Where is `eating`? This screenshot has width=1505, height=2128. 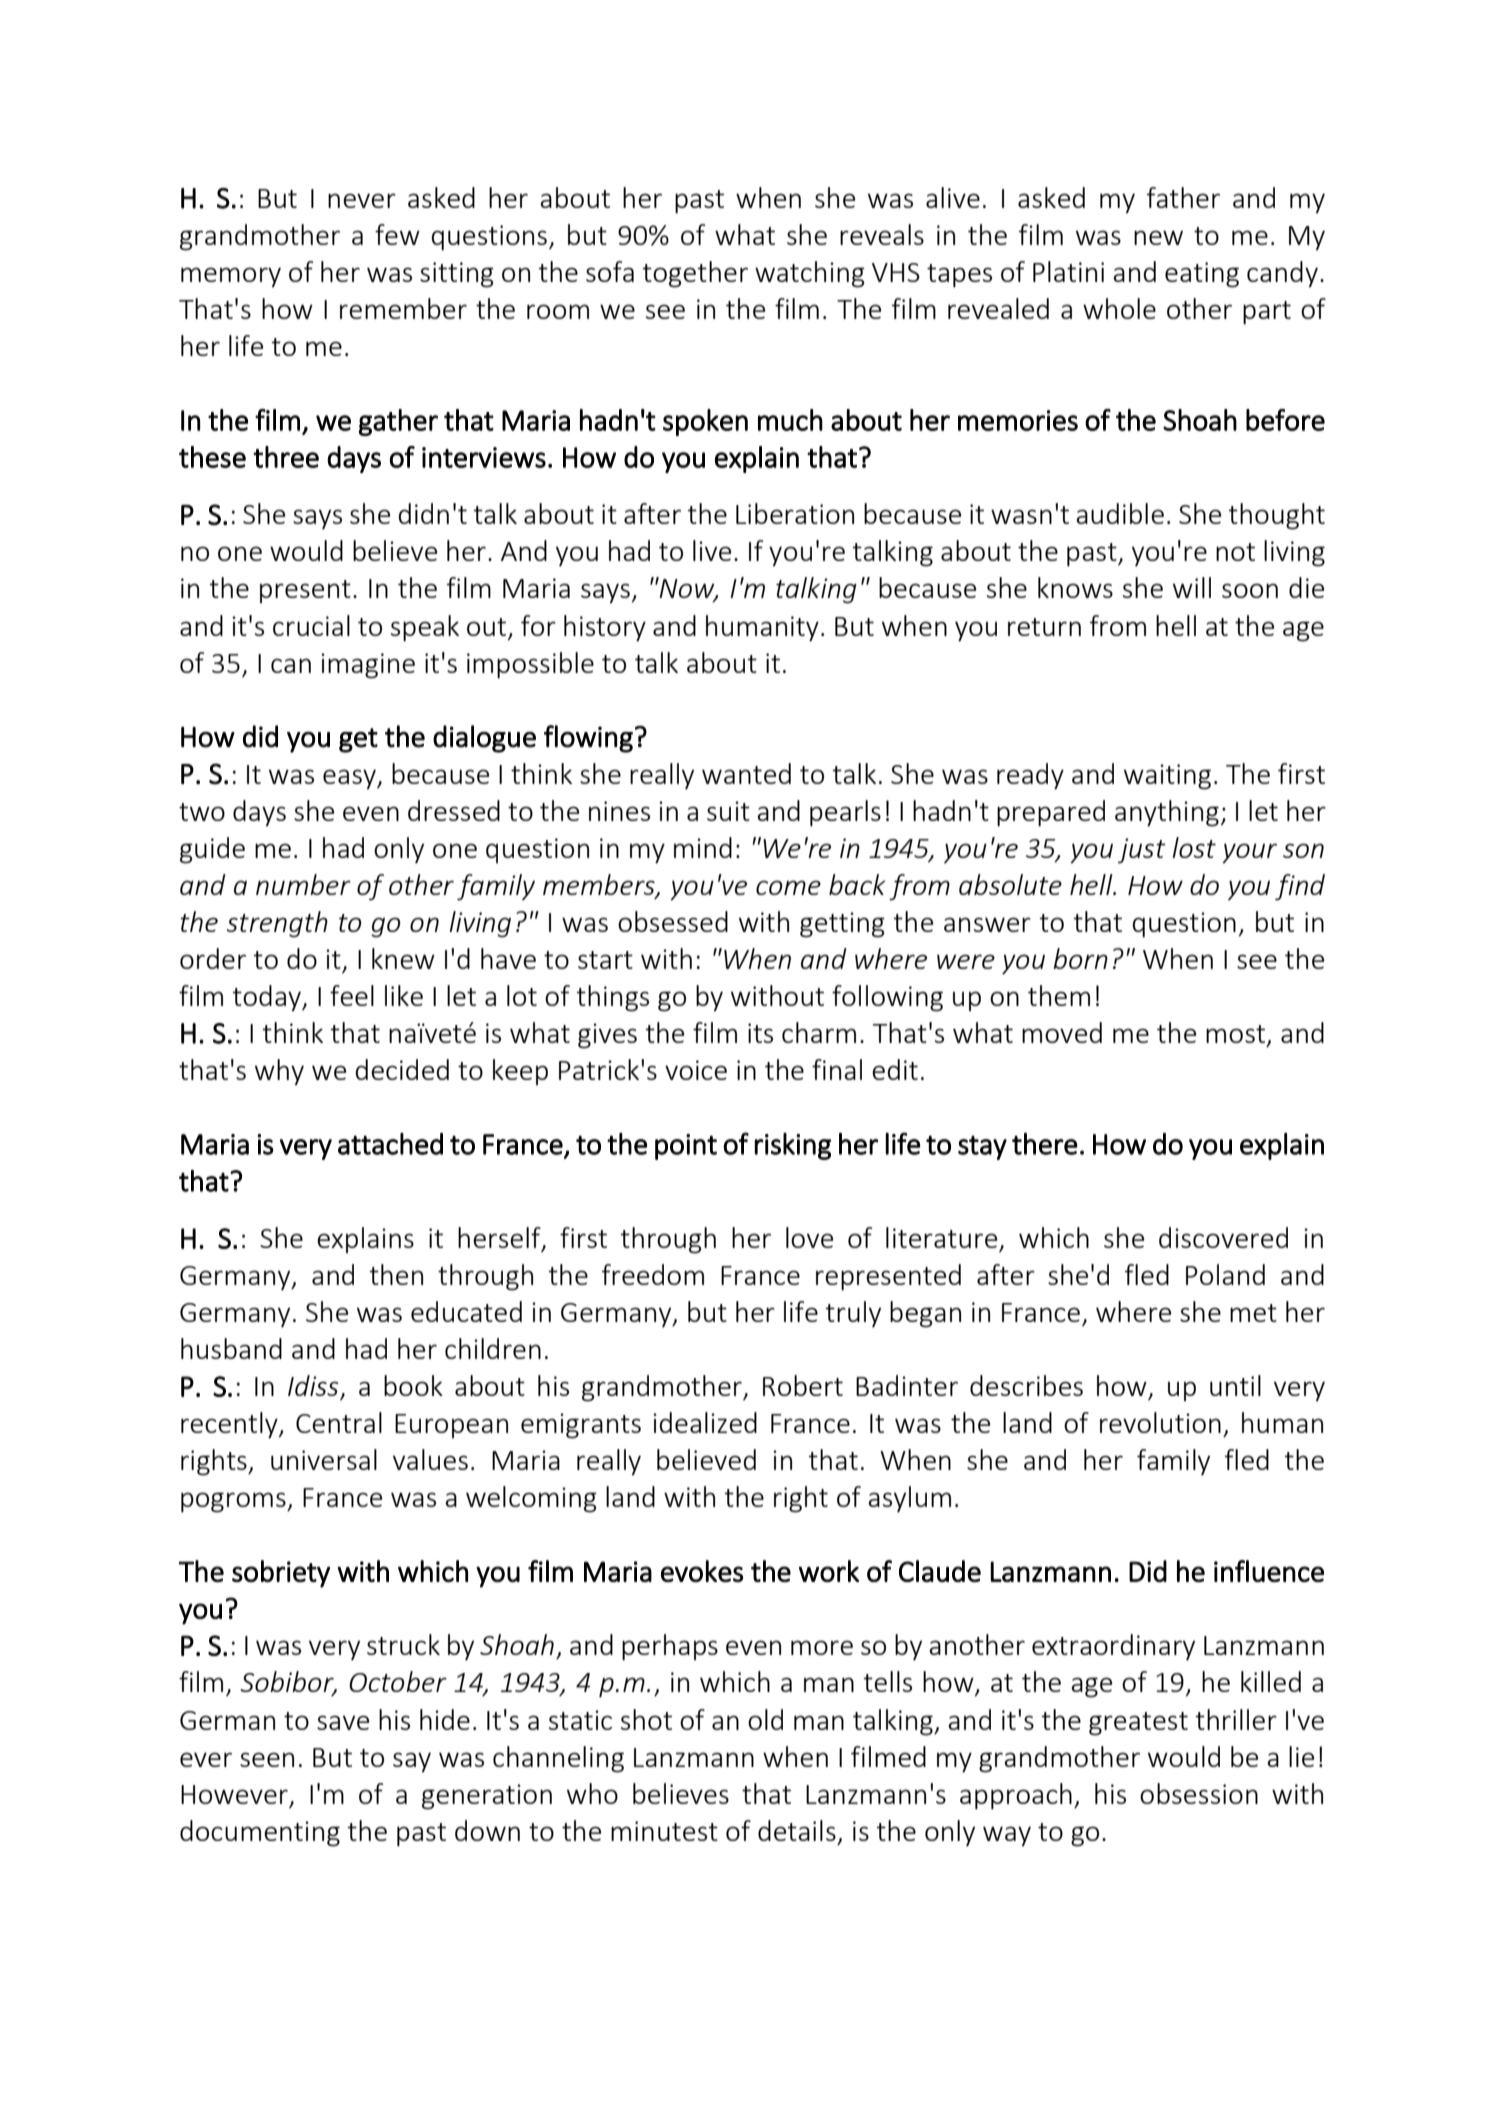
eating is located at coordinates (1202, 275).
